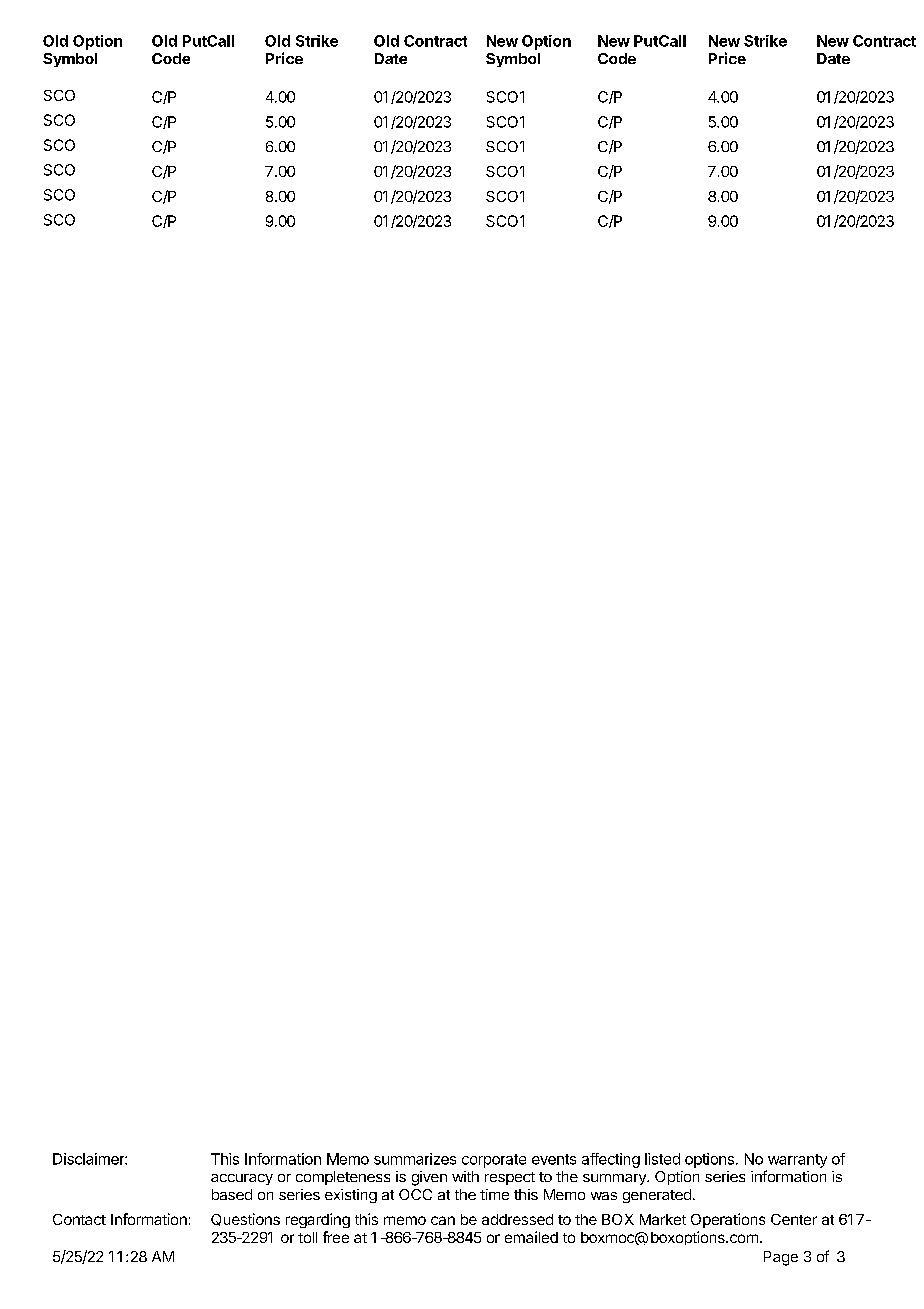  What do you see at coordinates (415, 1159) in the screenshot?
I see `summarizes` at bounding box center [415, 1159].
